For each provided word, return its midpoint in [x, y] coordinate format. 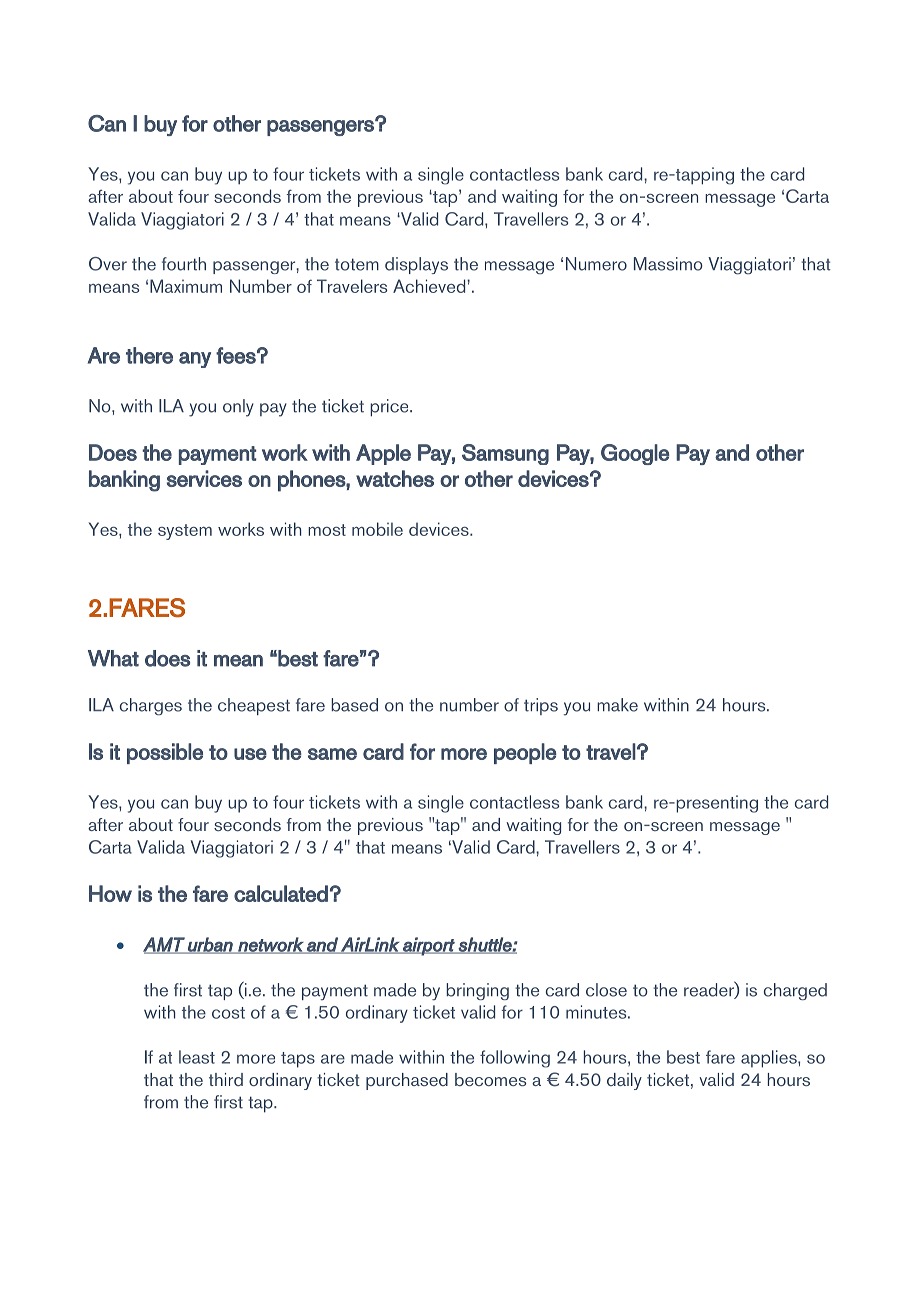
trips [541, 706]
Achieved [430, 286]
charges [151, 707]
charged [795, 991]
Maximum [186, 286]
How [110, 893]
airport [429, 946]
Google [635, 454]
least [197, 1057]
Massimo [668, 264]
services [204, 478]
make [617, 705]
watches [395, 478]
